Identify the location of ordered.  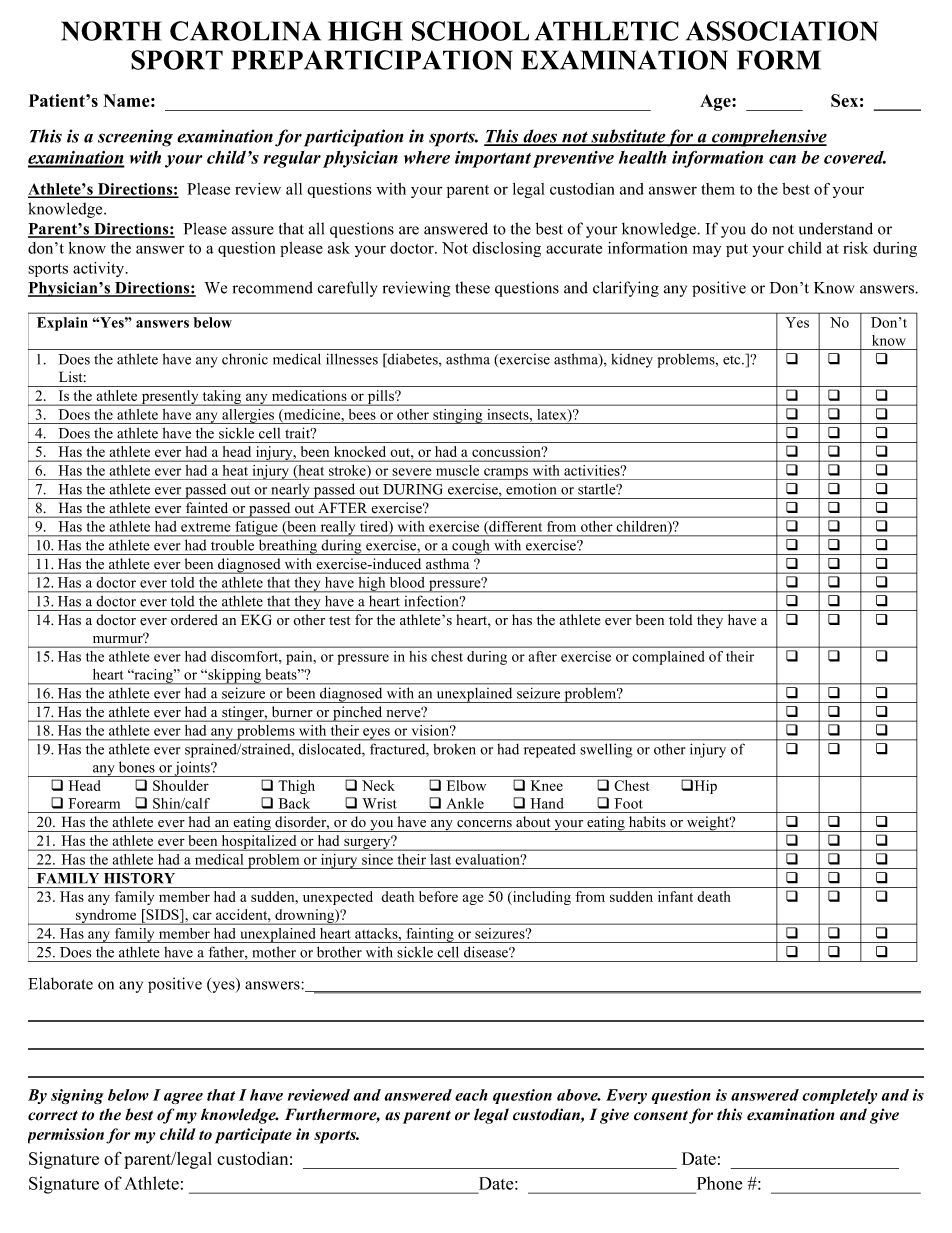
(194, 620).
